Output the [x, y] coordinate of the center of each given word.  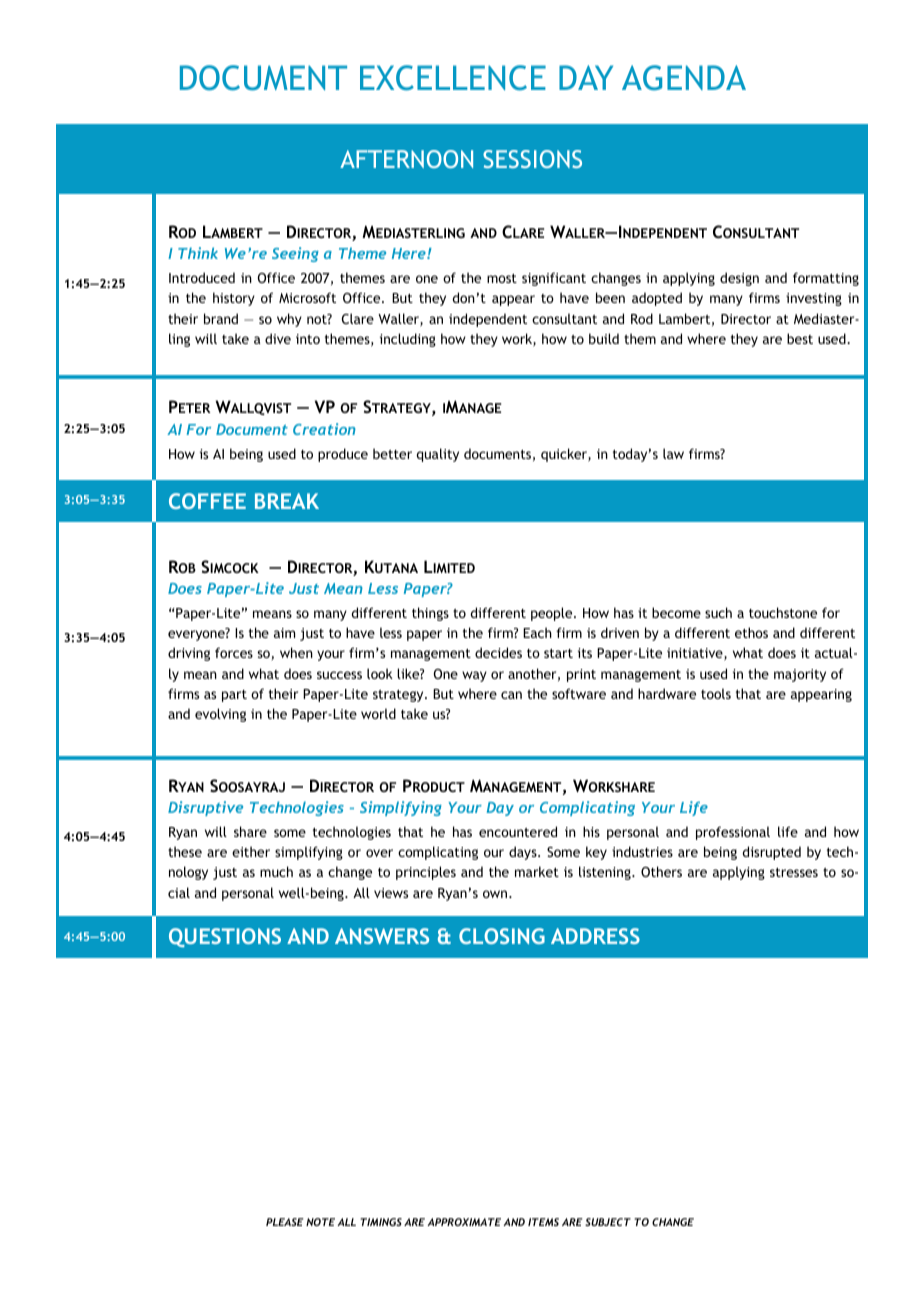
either [251, 851]
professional [733, 833]
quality [437, 455]
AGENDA [684, 78]
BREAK [287, 501]
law [673, 453]
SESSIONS [532, 159]
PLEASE [285, 1222]
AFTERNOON [406, 159]
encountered [518, 831]
